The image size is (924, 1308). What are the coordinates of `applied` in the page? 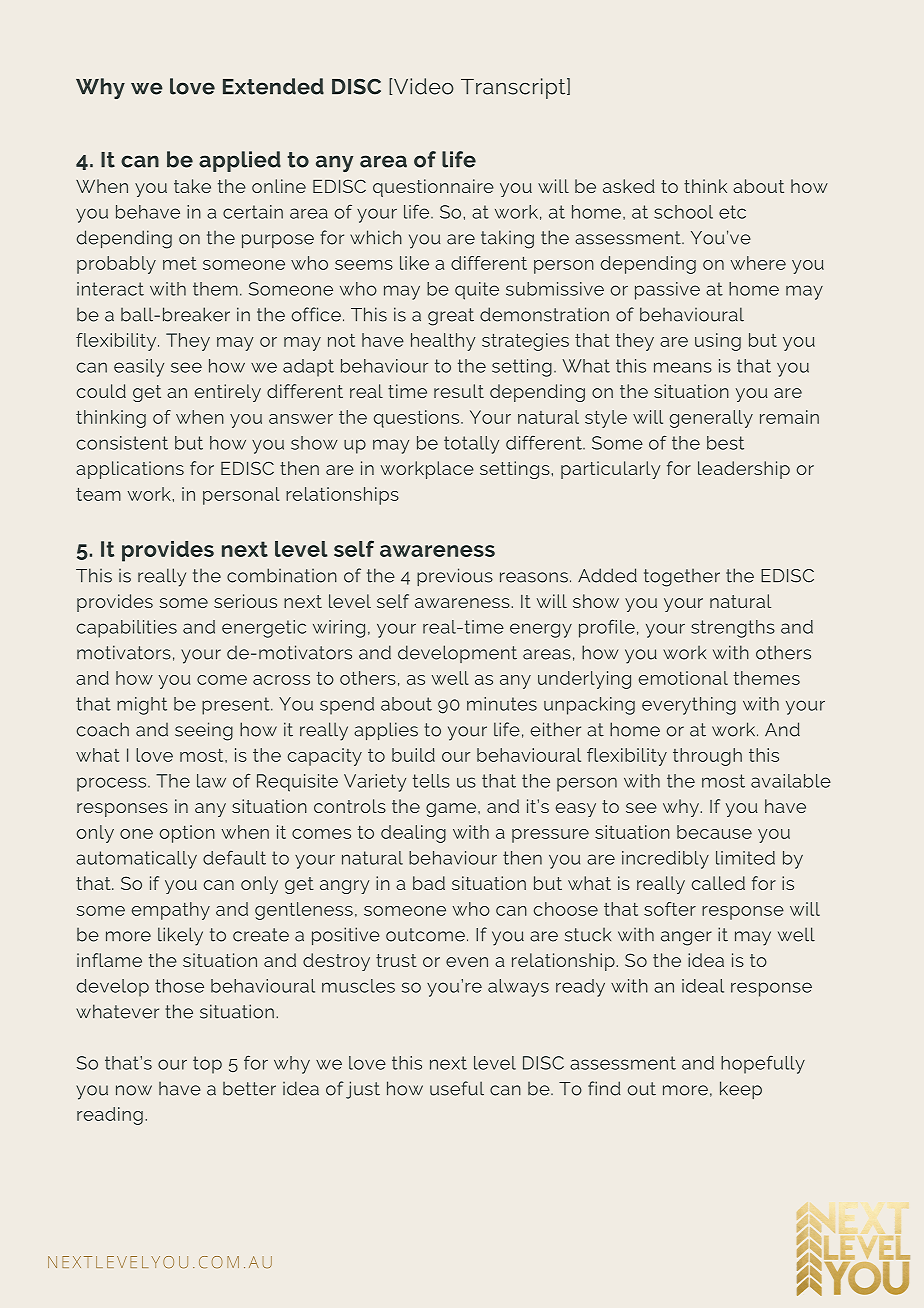 It's located at (240, 161).
